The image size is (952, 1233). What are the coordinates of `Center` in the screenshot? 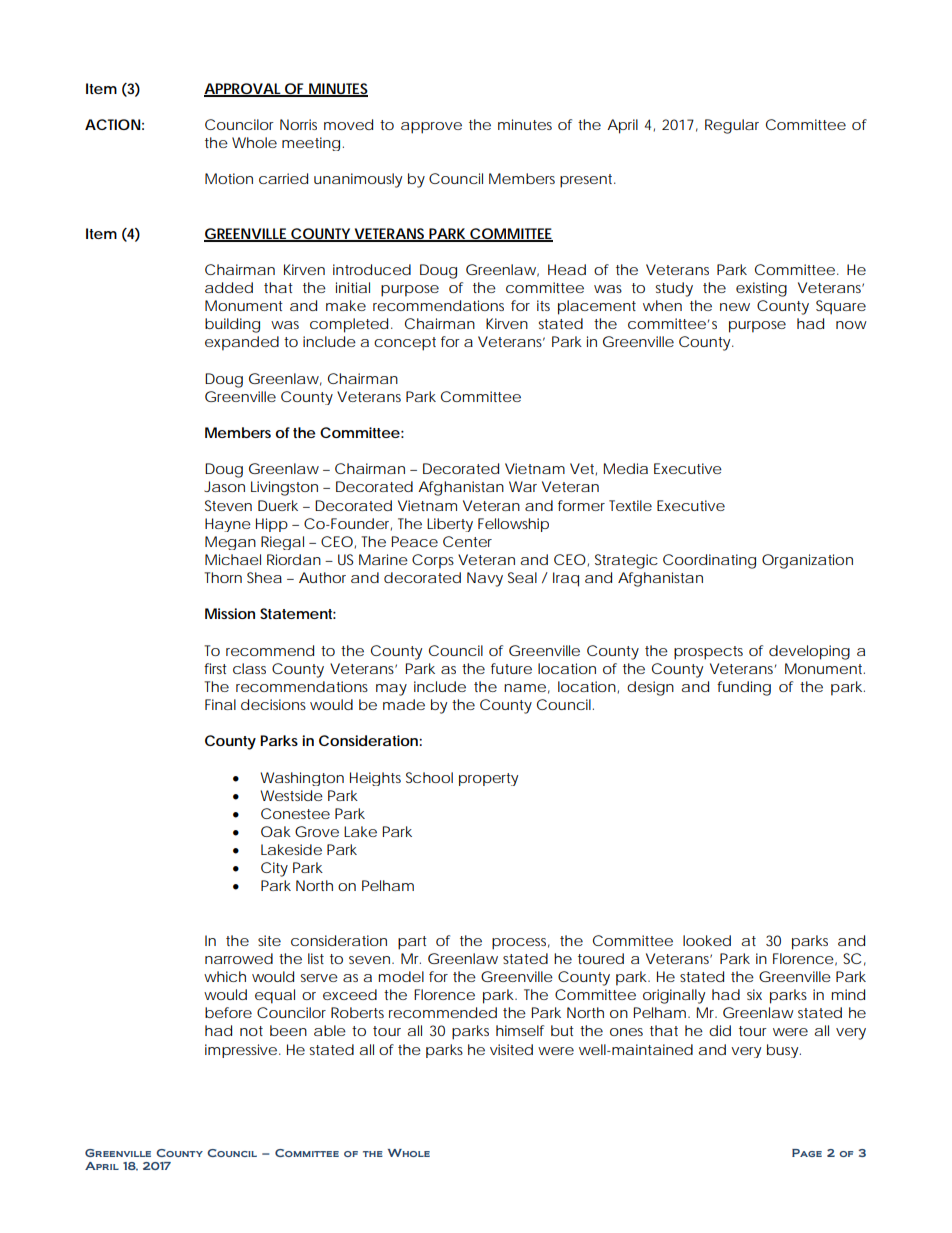 It's located at (467, 541).
